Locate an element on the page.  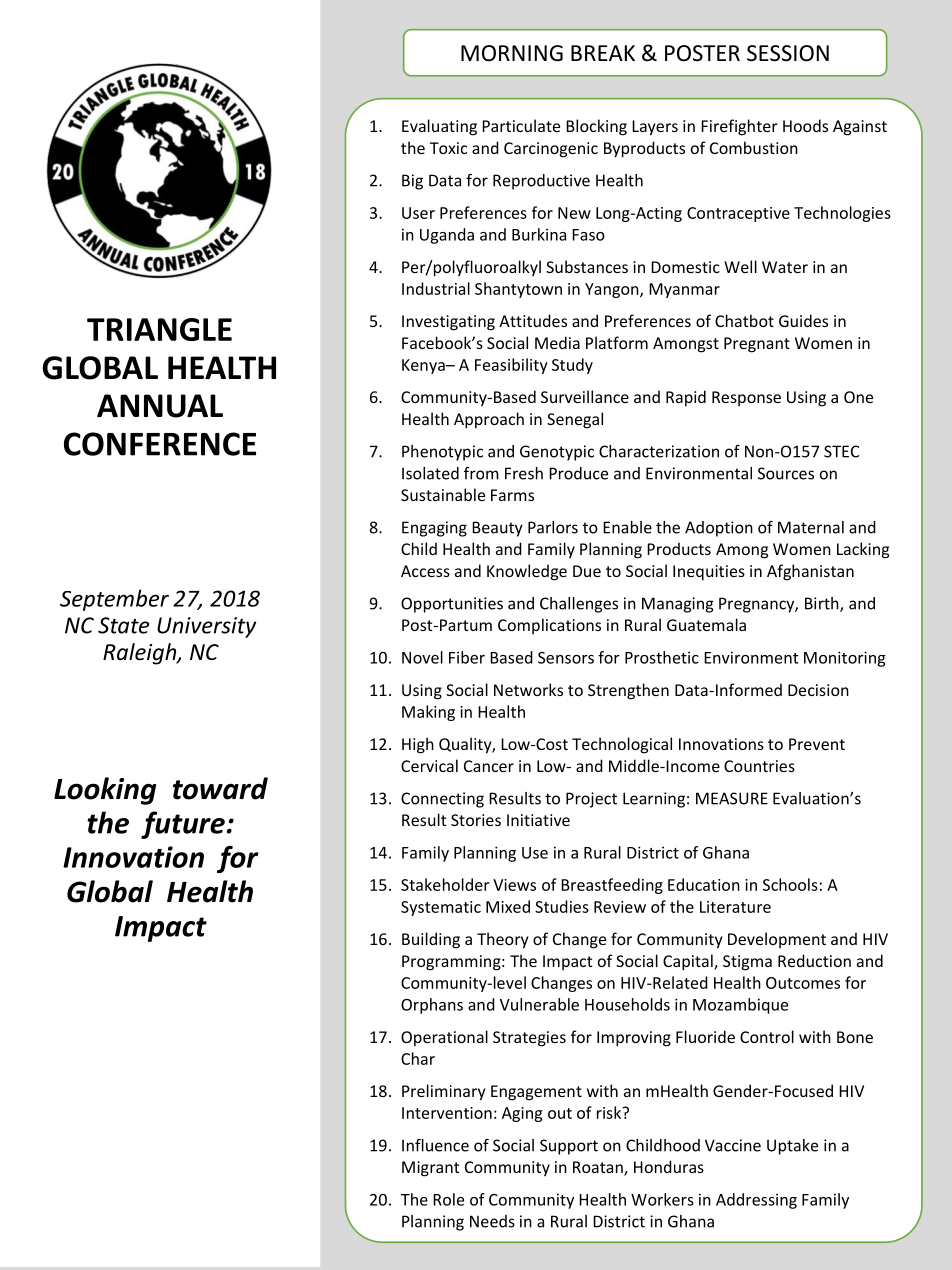
Role is located at coordinates (448, 1199).
